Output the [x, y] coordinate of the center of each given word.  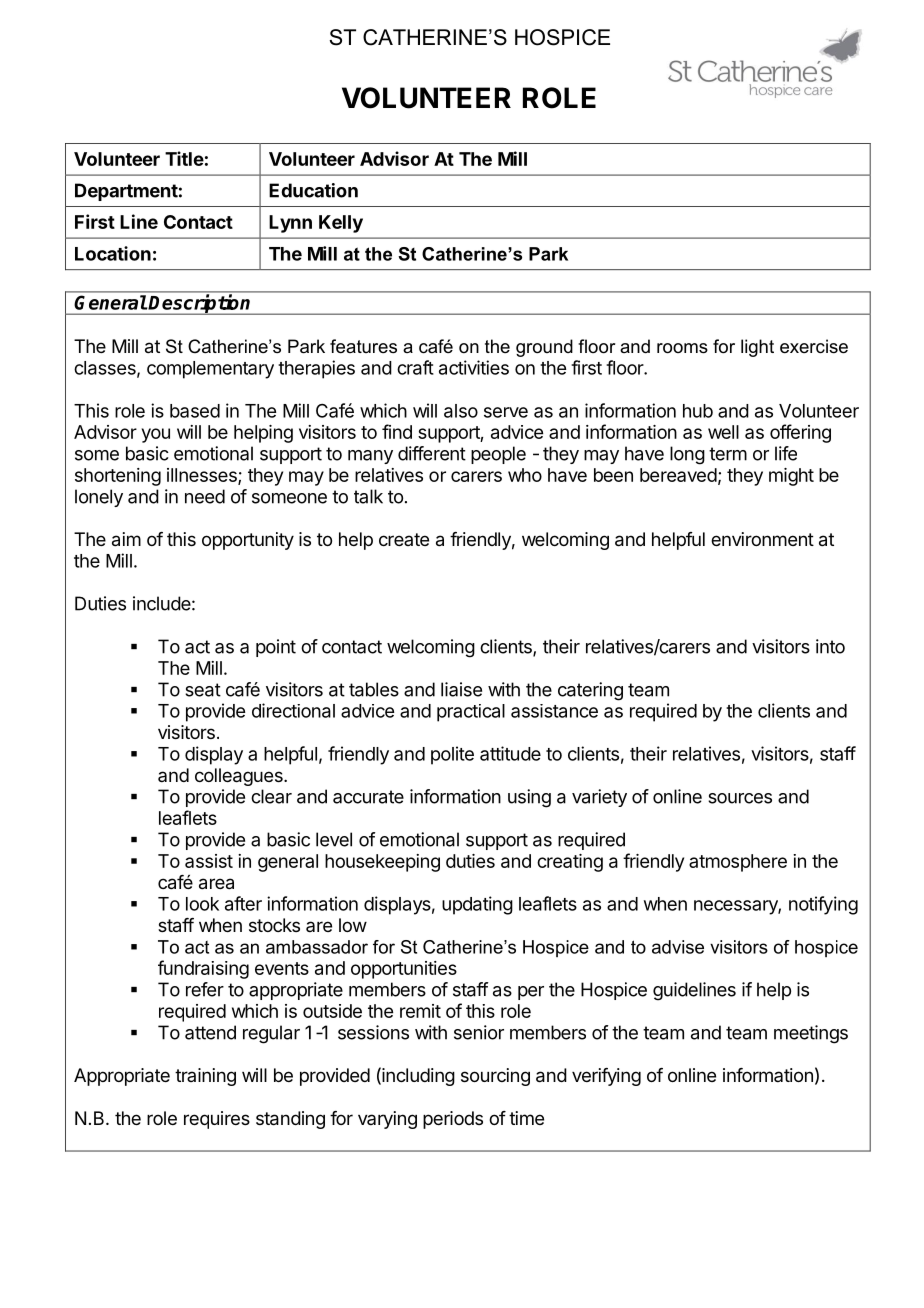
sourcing [495, 1077]
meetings [811, 1034]
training [205, 1077]
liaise [461, 689]
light [757, 348]
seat [203, 690]
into [830, 646]
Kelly [341, 224]
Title [184, 158]
